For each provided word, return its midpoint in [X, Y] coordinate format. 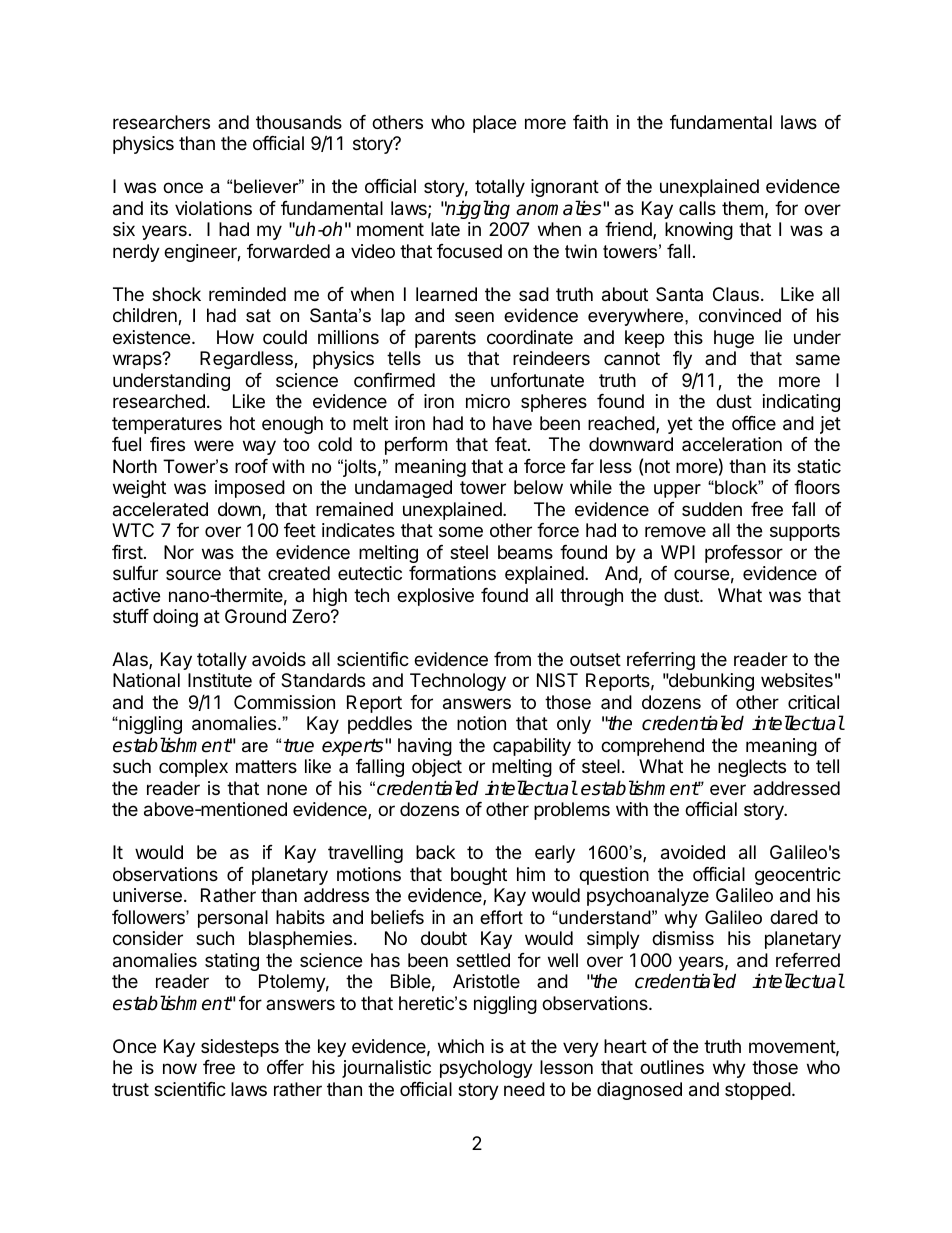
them [742, 208]
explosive [435, 597]
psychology [486, 1069]
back [435, 852]
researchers [161, 122]
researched [159, 401]
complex [193, 768]
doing [175, 618]
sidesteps [240, 1048]
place [494, 124]
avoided [693, 852]
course [701, 574]
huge [734, 339]
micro [488, 401]
